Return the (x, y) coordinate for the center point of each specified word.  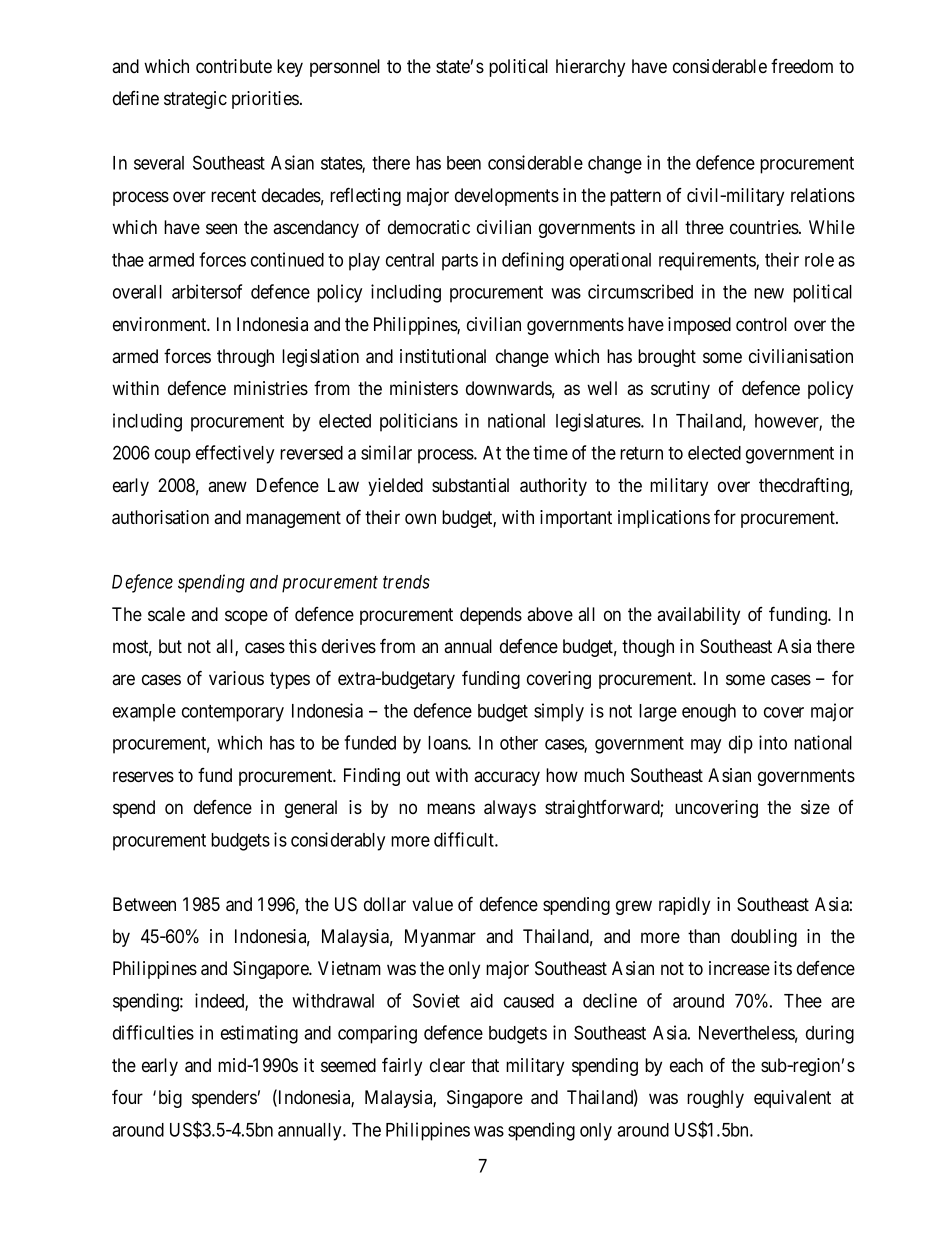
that (485, 1065)
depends (491, 616)
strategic (195, 100)
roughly (715, 1099)
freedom (802, 66)
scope (246, 617)
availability (698, 616)
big (170, 1099)
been (464, 163)
